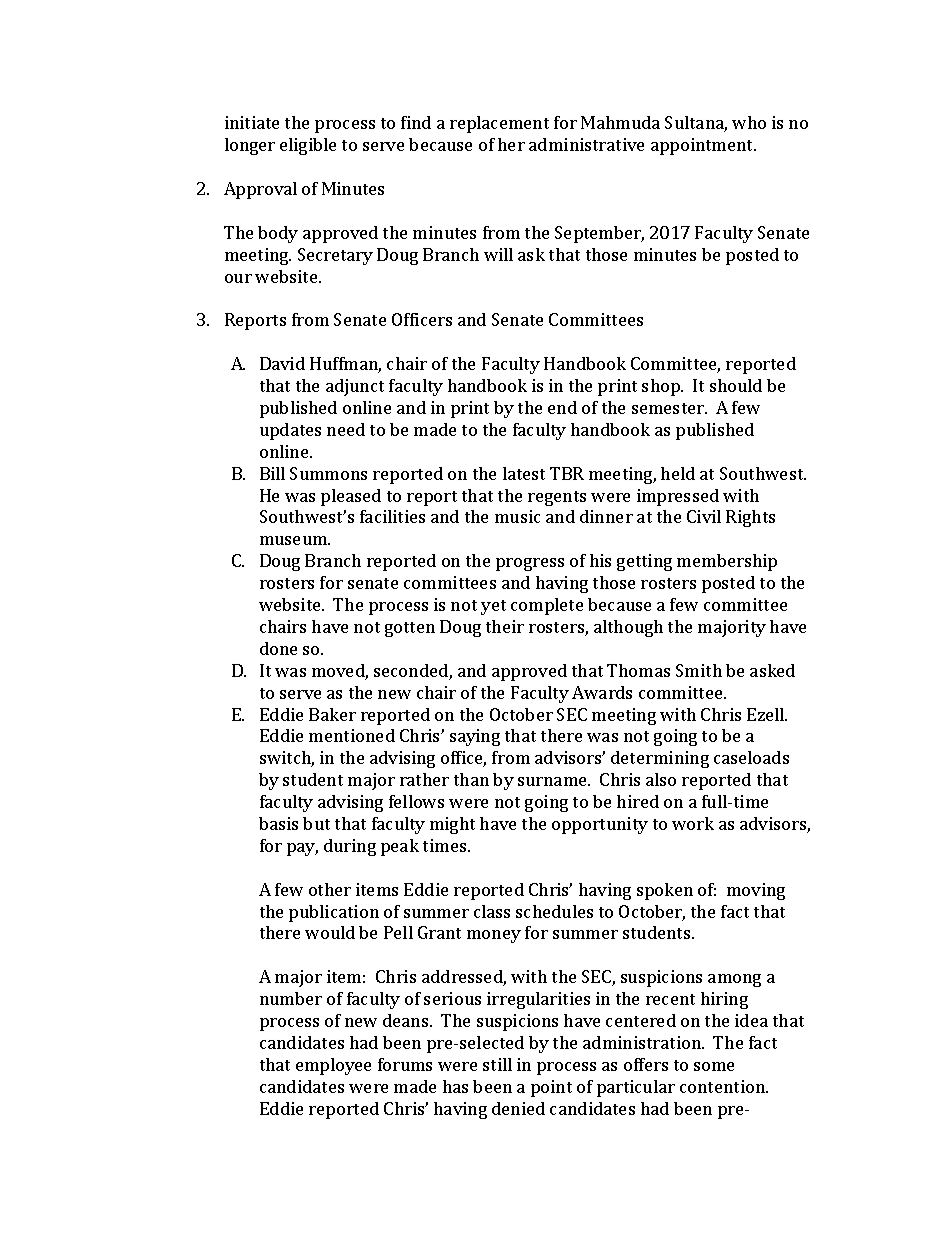 This screenshot has height=1233, width=952. Describe the element at coordinates (699, 670) in the screenshot. I see `Smith` at that location.
